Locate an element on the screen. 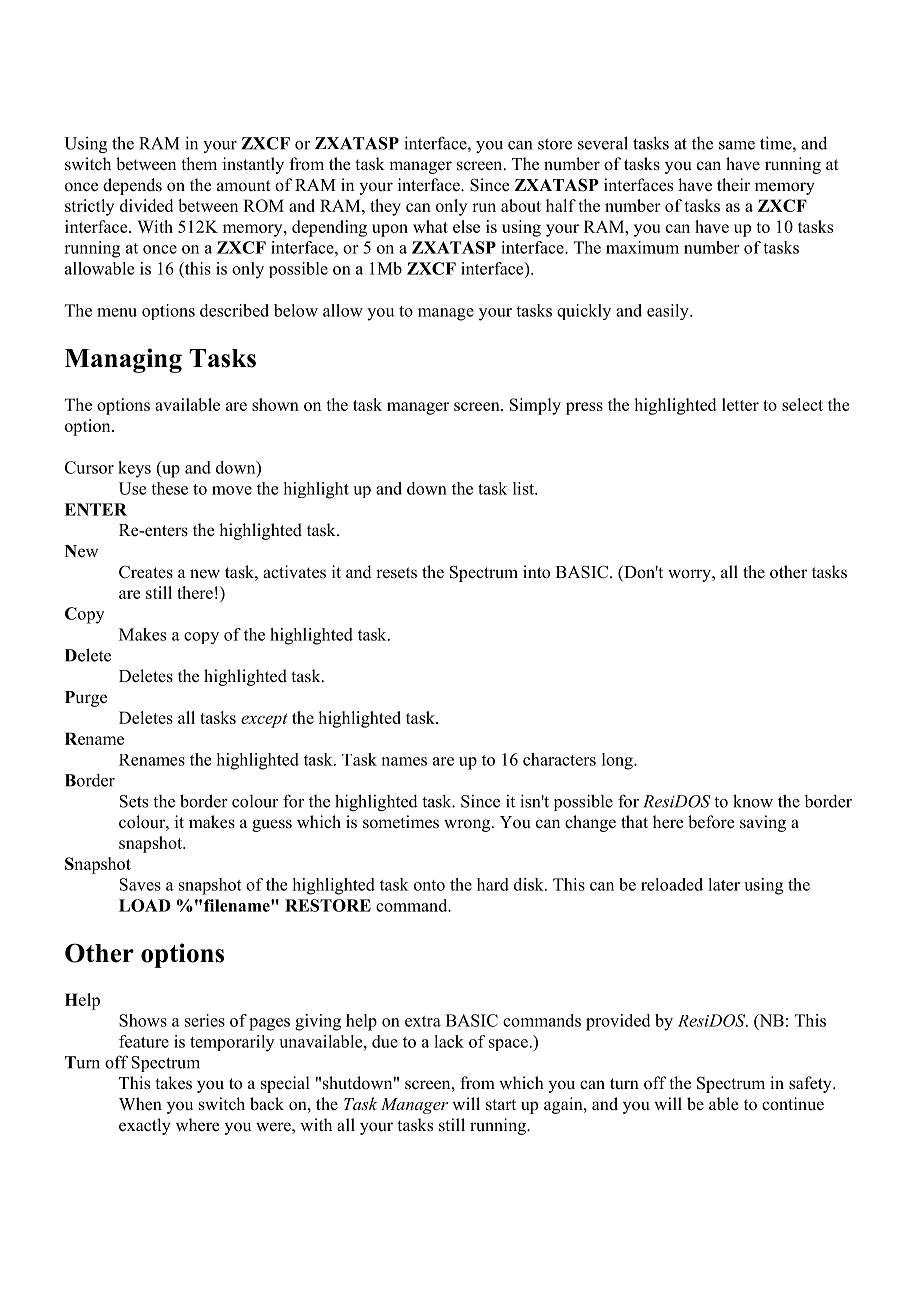  guess is located at coordinates (272, 825).
